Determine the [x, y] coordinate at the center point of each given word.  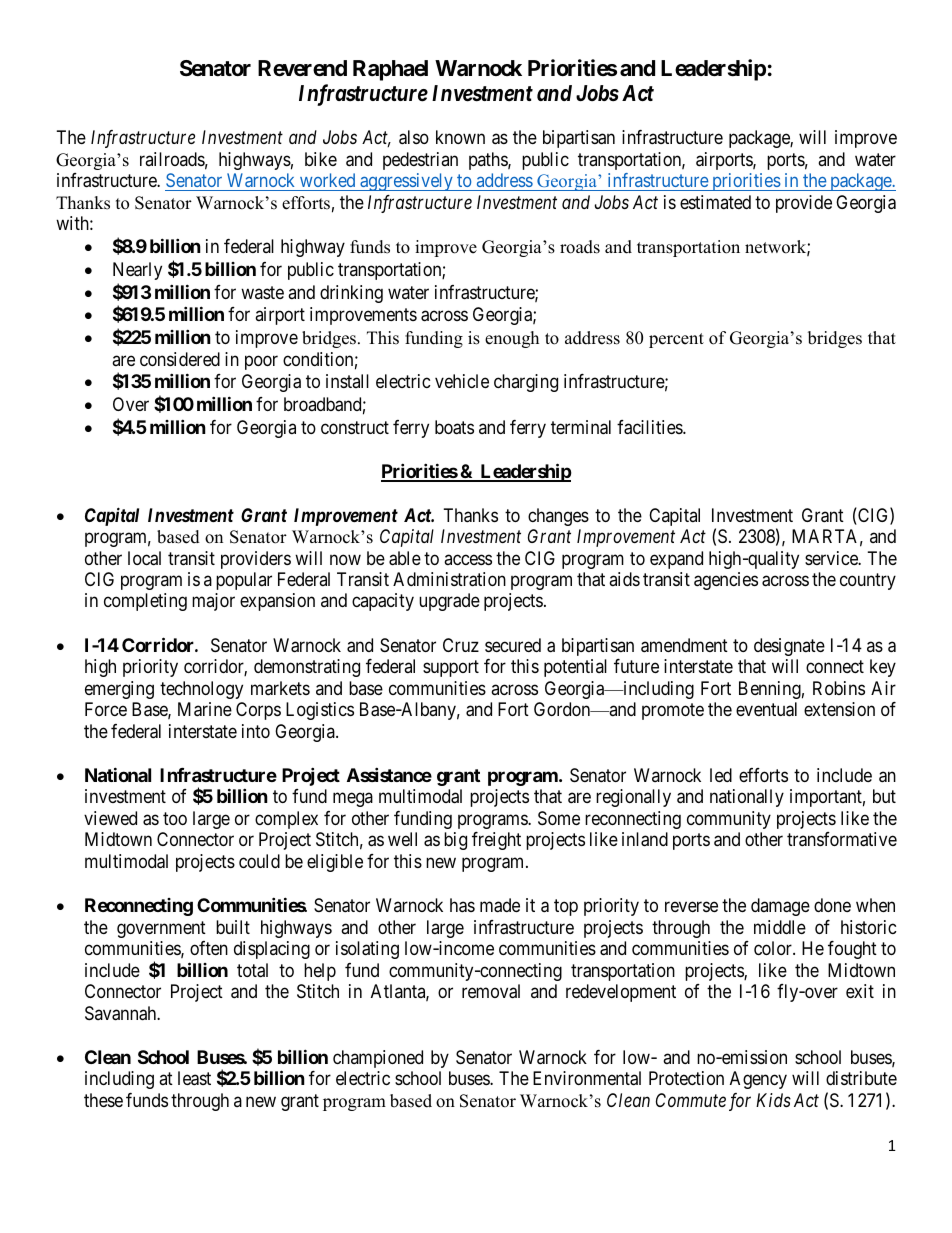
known [460, 137]
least [194, 1078]
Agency [758, 1080]
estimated [715, 202]
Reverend [302, 68]
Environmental [587, 1078]
